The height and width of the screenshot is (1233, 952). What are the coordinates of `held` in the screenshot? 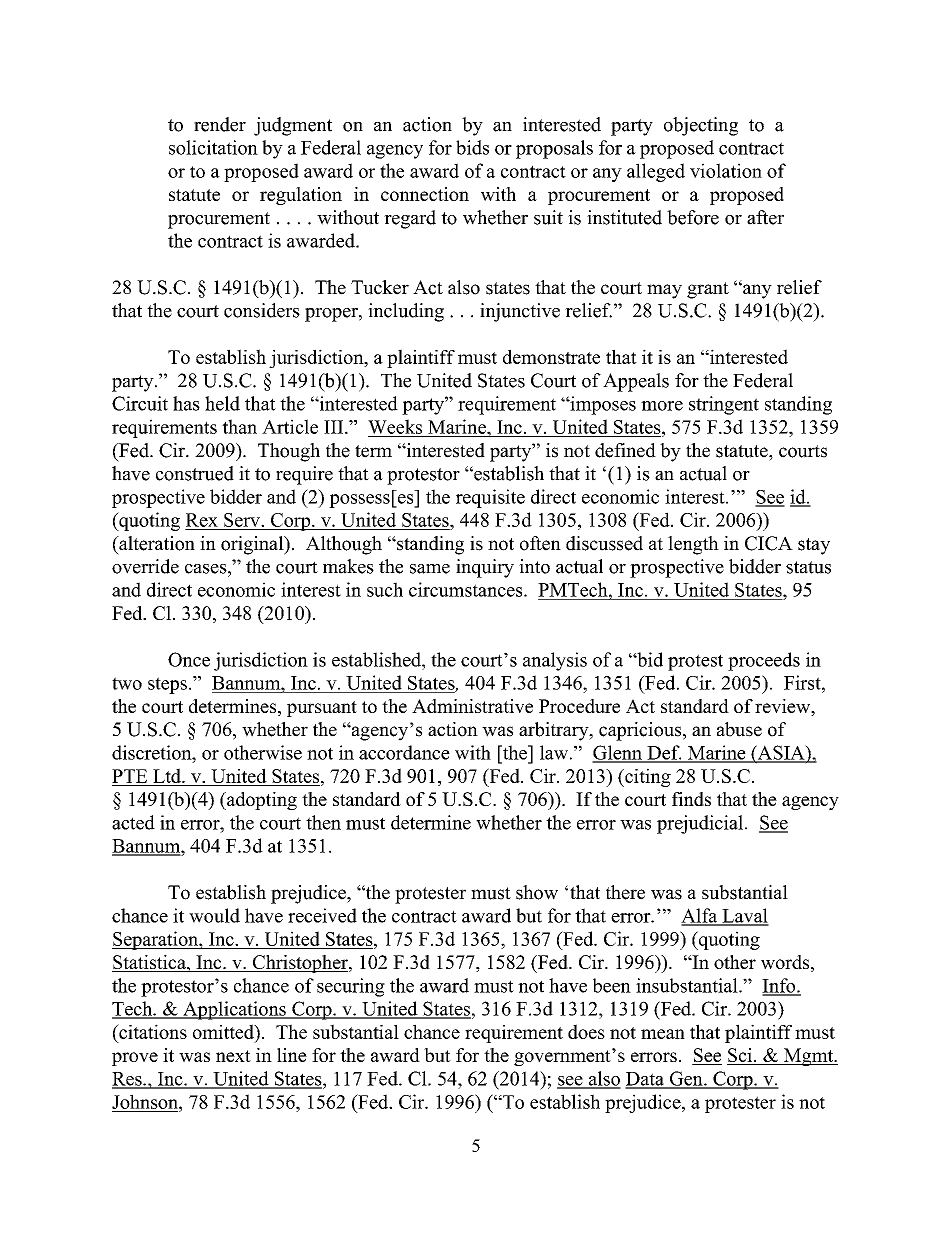 It's located at (222, 403).
